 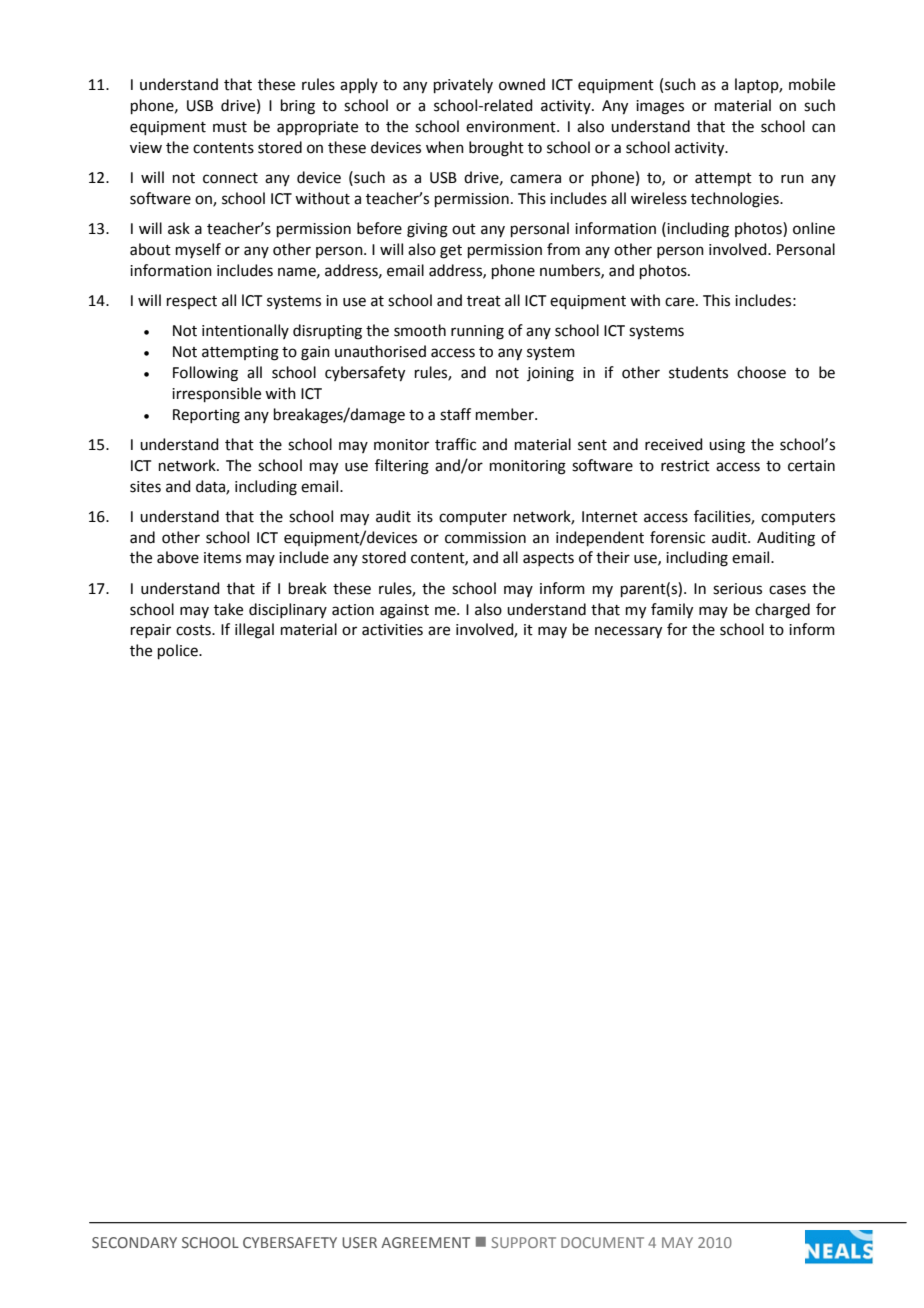 What do you see at coordinates (485, 538) in the document?
I see `commission` at bounding box center [485, 538].
